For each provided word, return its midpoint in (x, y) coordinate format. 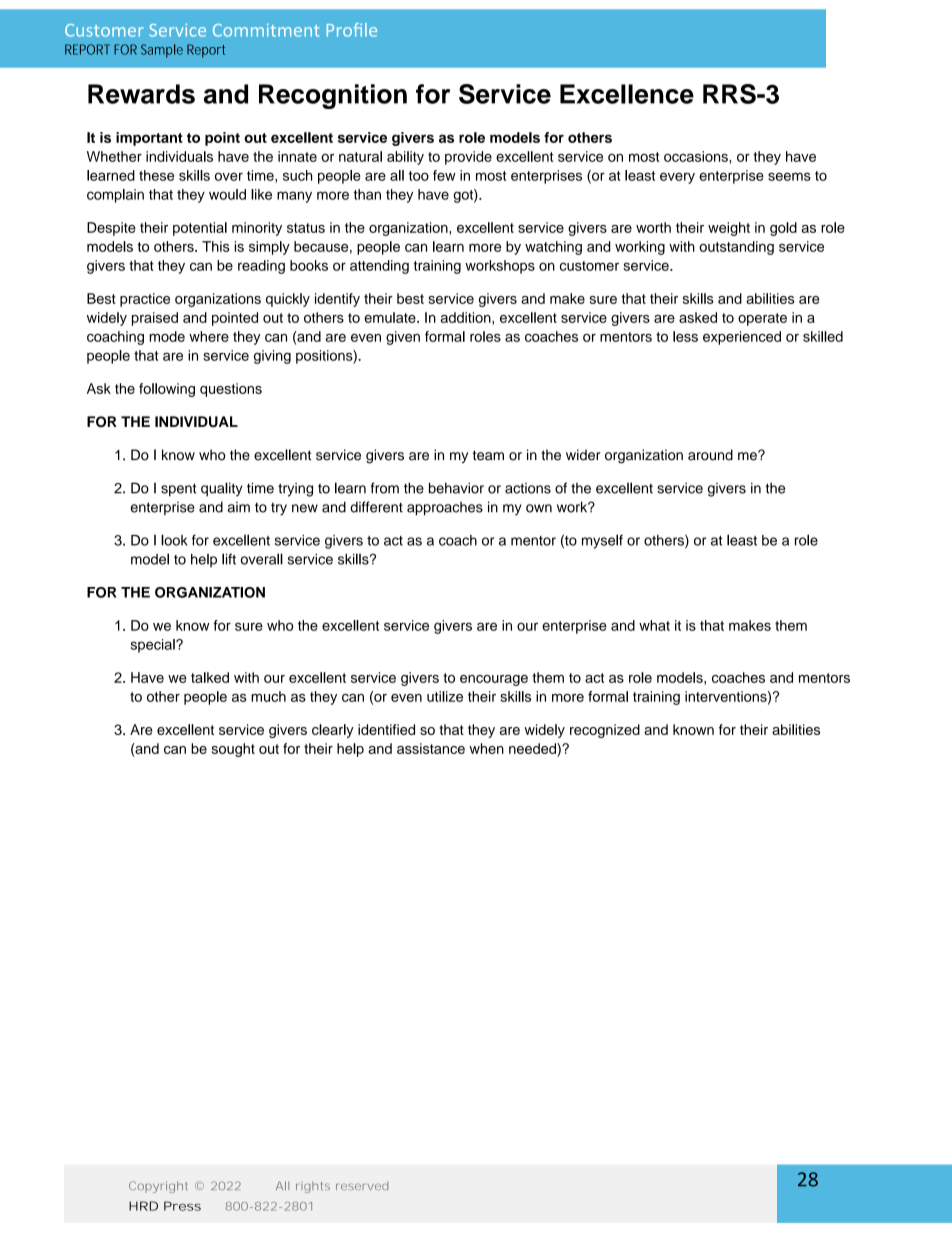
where (209, 336)
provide (468, 158)
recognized (605, 731)
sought (233, 750)
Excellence (627, 94)
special (154, 646)
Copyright (158, 1187)
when (486, 748)
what (654, 625)
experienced (742, 338)
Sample (162, 51)
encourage (494, 680)
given (403, 338)
